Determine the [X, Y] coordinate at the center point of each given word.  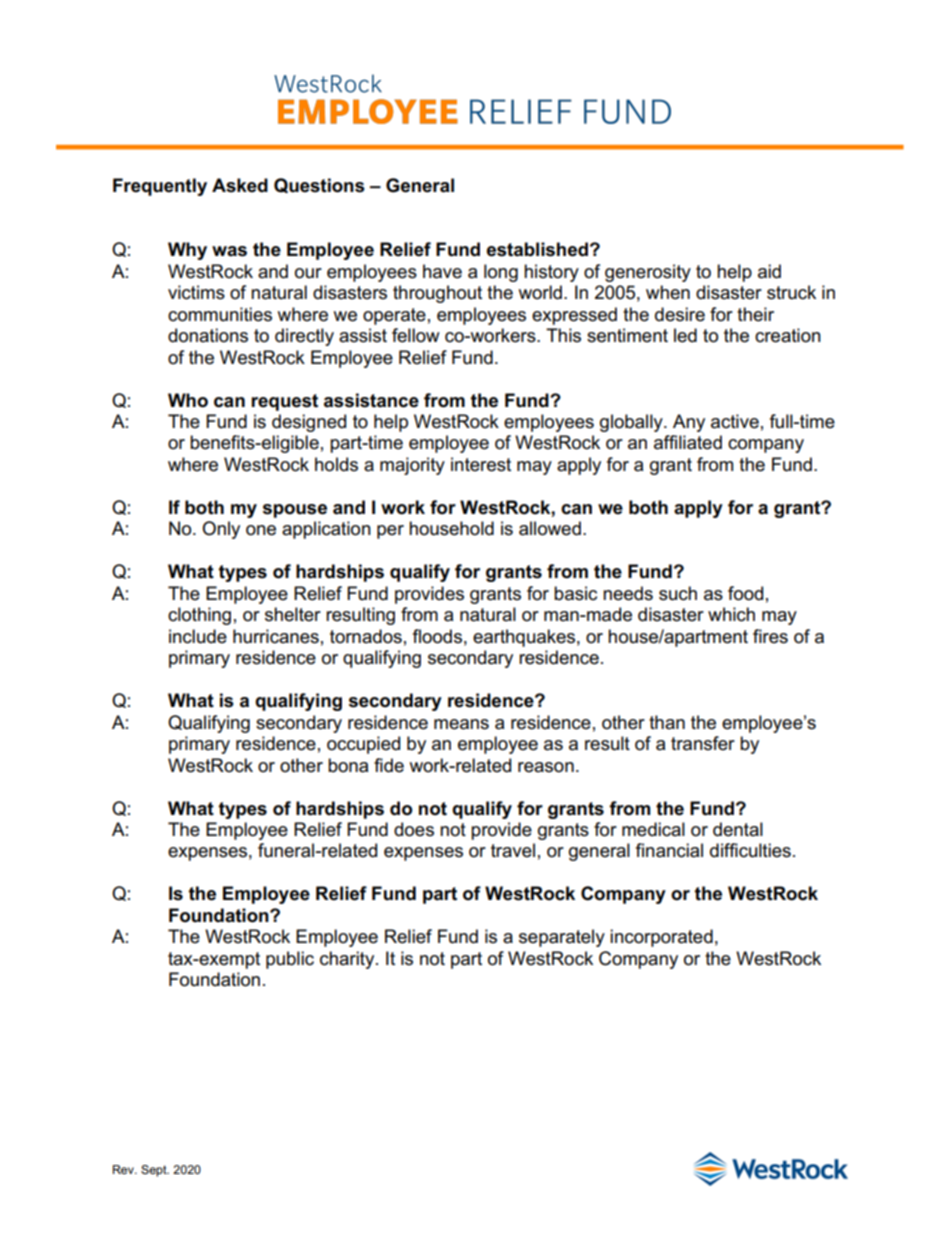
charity [348, 960]
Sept [155, 1171]
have [442, 271]
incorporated [661, 938]
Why [187, 251]
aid [769, 271]
